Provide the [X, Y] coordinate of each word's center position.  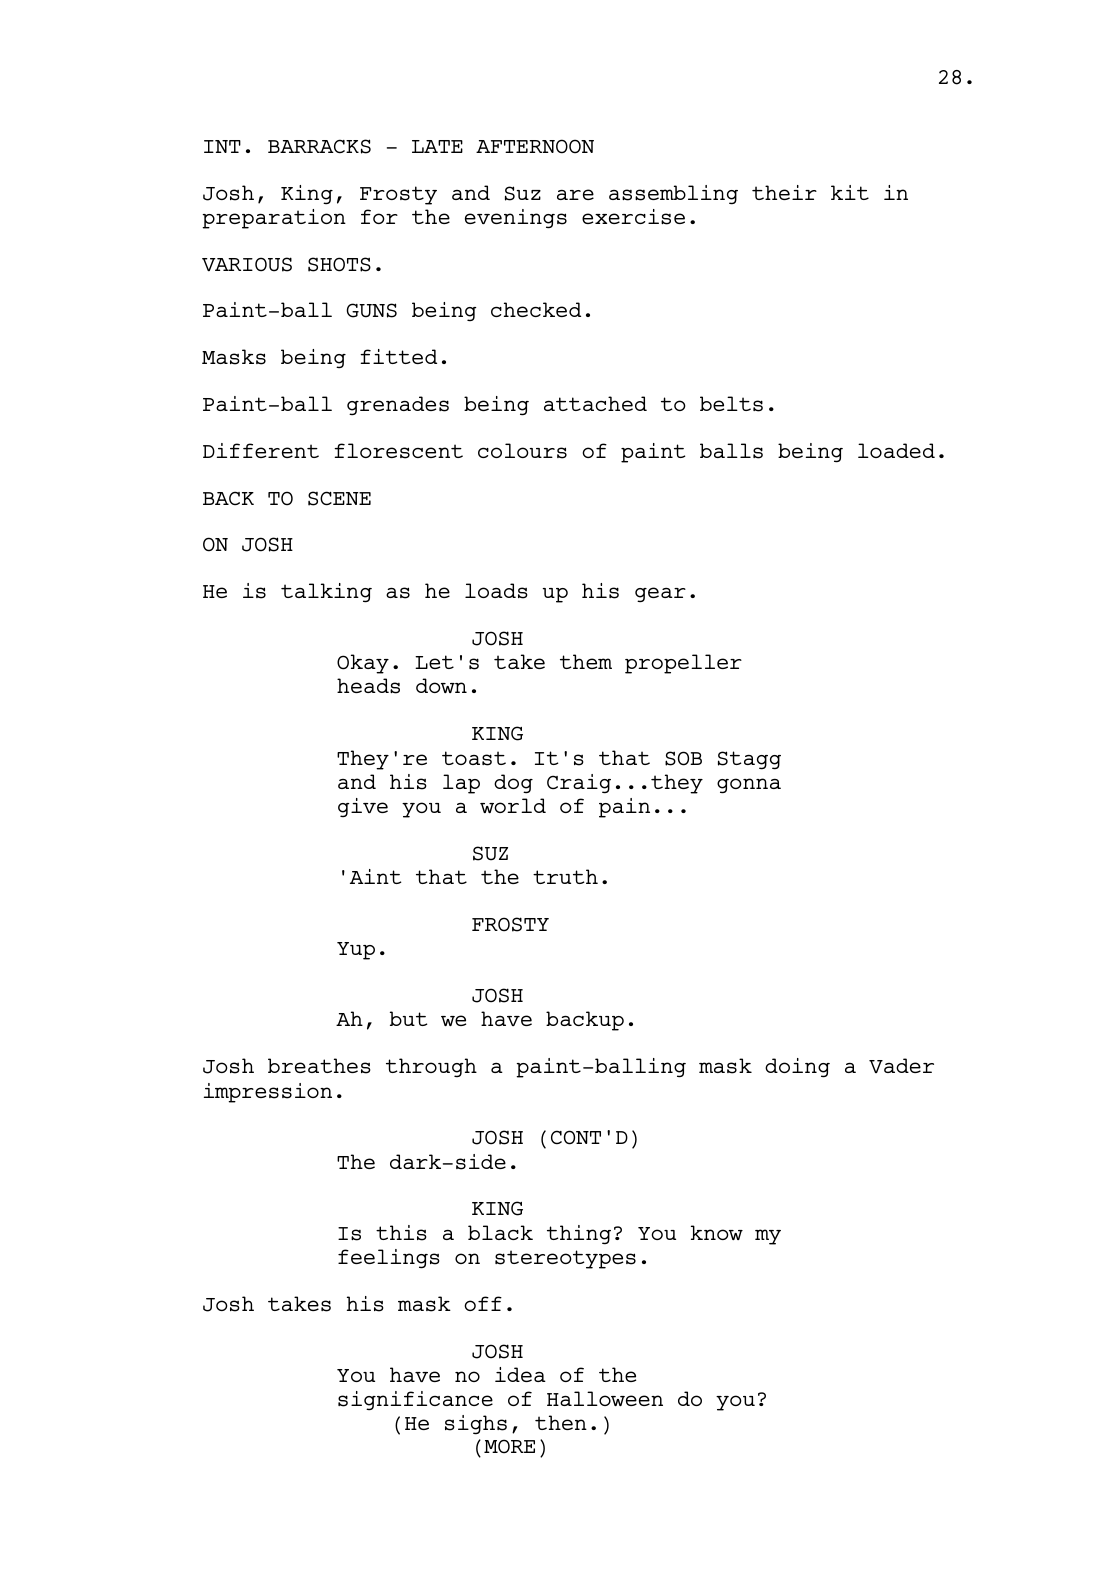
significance [415, 1401]
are [575, 194]
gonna [749, 786]
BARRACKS [319, 146]
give [363, 807]
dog [513, 784]
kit [850, 192]
